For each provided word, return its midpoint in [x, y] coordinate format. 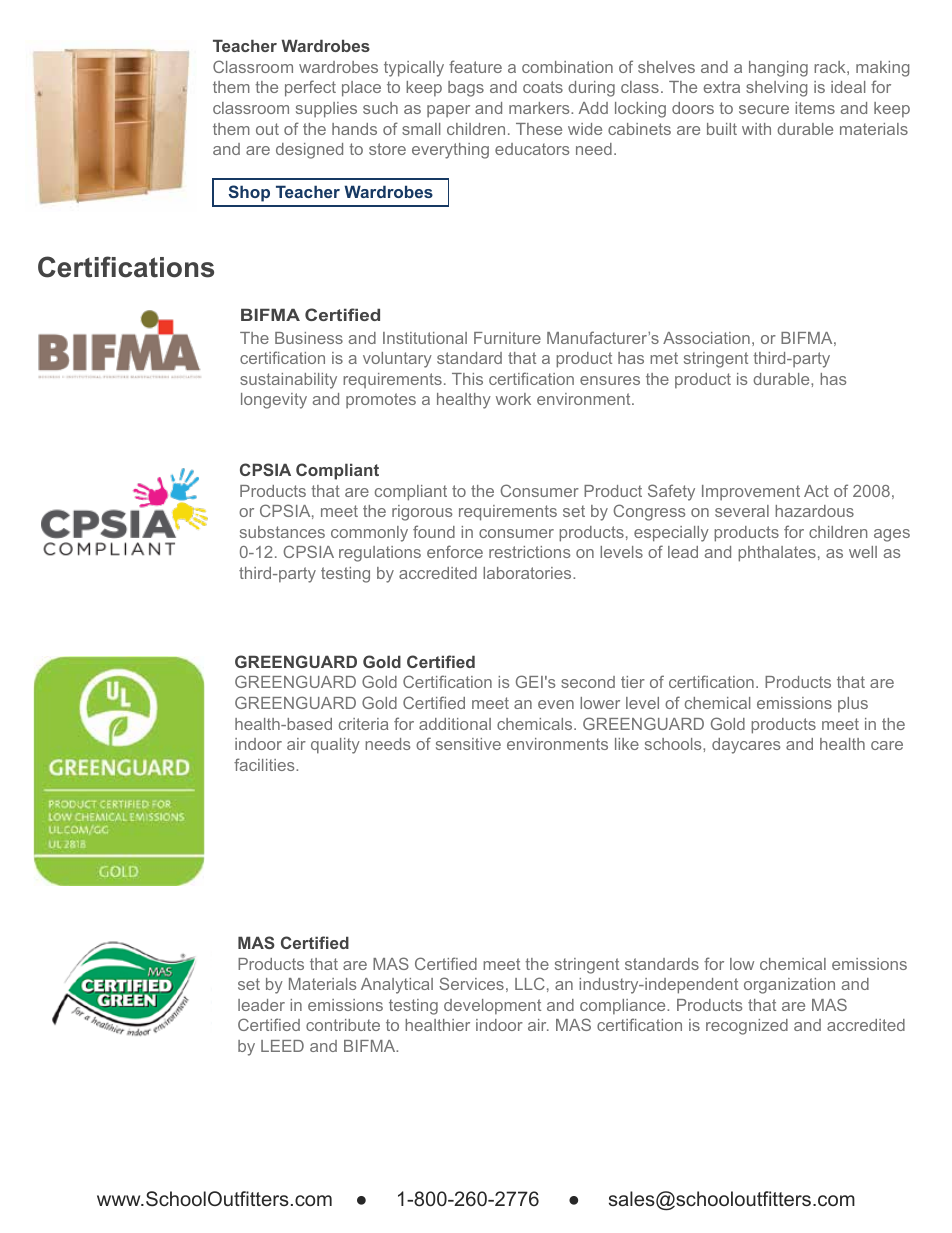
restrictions [529, 552]
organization [789, 986]
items [815, 108]
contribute [343, 1025]
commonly [369, 534]
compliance [624, 1007]
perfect [310, 88]
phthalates [777, 554]
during [591, 89]
